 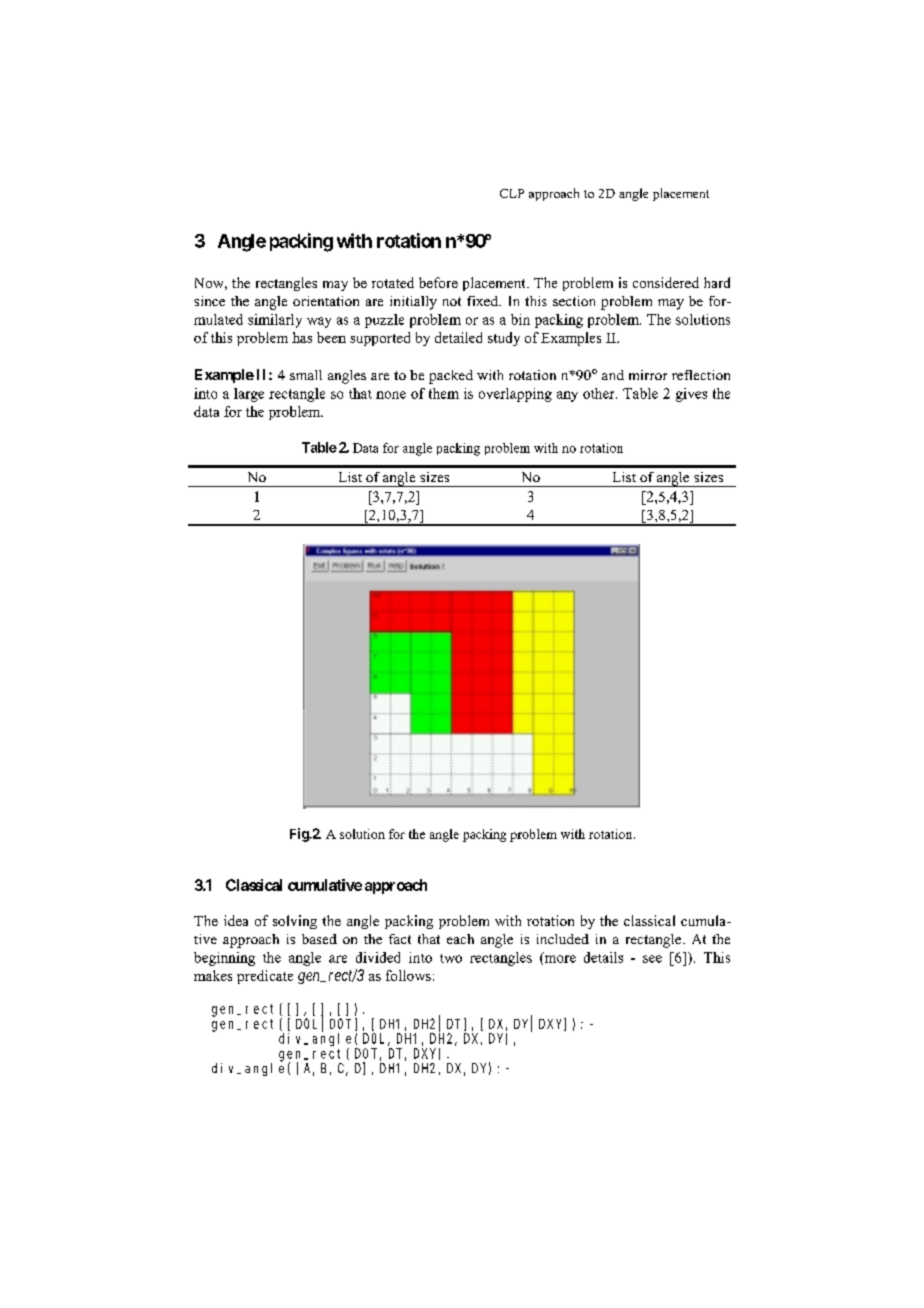 What do you see at coordinates (444, 393) in the screenshot?
I see `them` at bounding box center [444, 393].
